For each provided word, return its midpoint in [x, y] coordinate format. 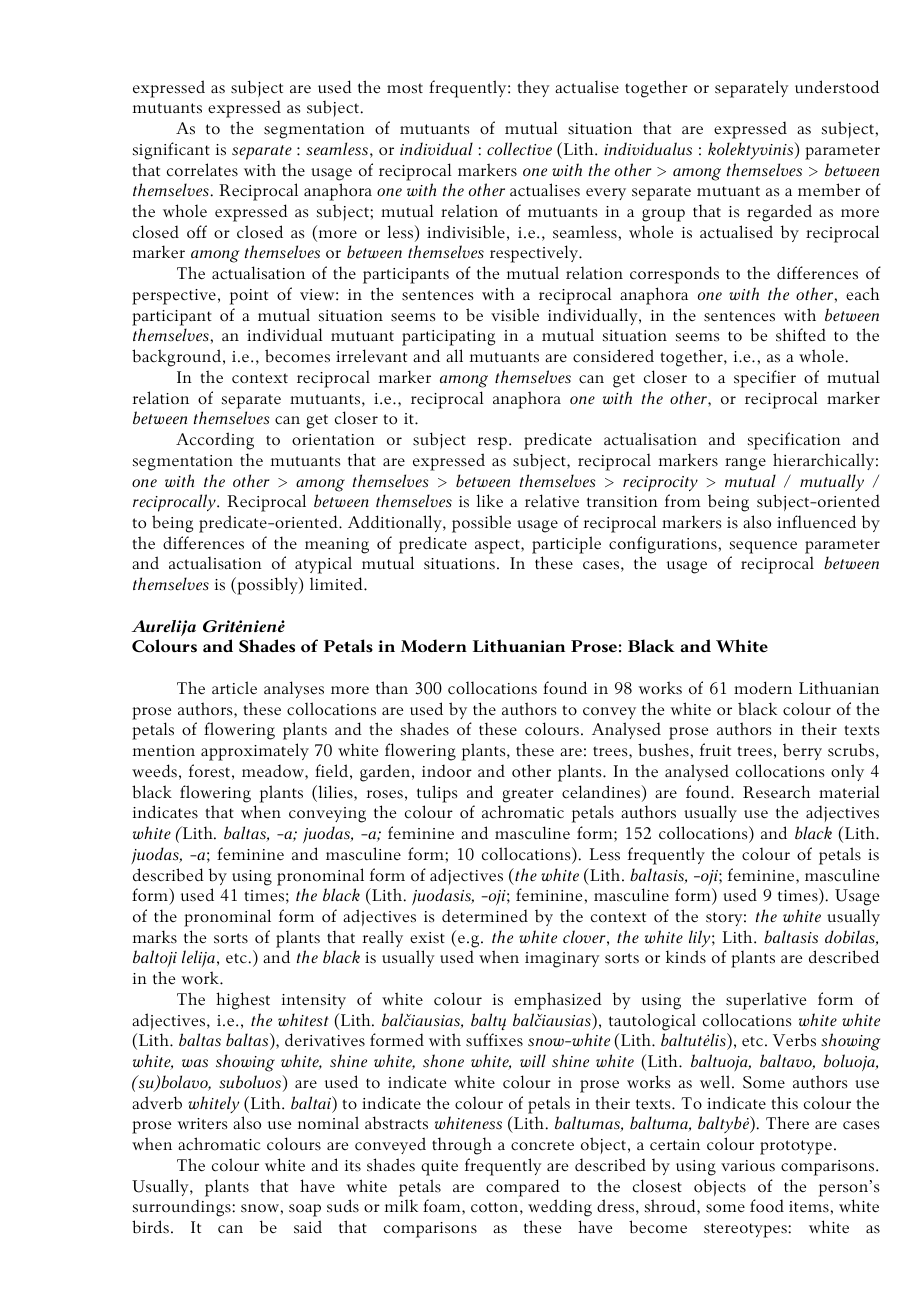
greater [528, 795]
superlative [766, 1001]
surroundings [182, 1208]
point [249, 297]
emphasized [558, 1001]
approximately [255, 752]
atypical [323, 565]
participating [448, 338]
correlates [202, 170]
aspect [498, 546]
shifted [801, 335]
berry [802, 751]
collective [519, 148]
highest [243, 1001]
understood [837, 87]
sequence [763, 547]
